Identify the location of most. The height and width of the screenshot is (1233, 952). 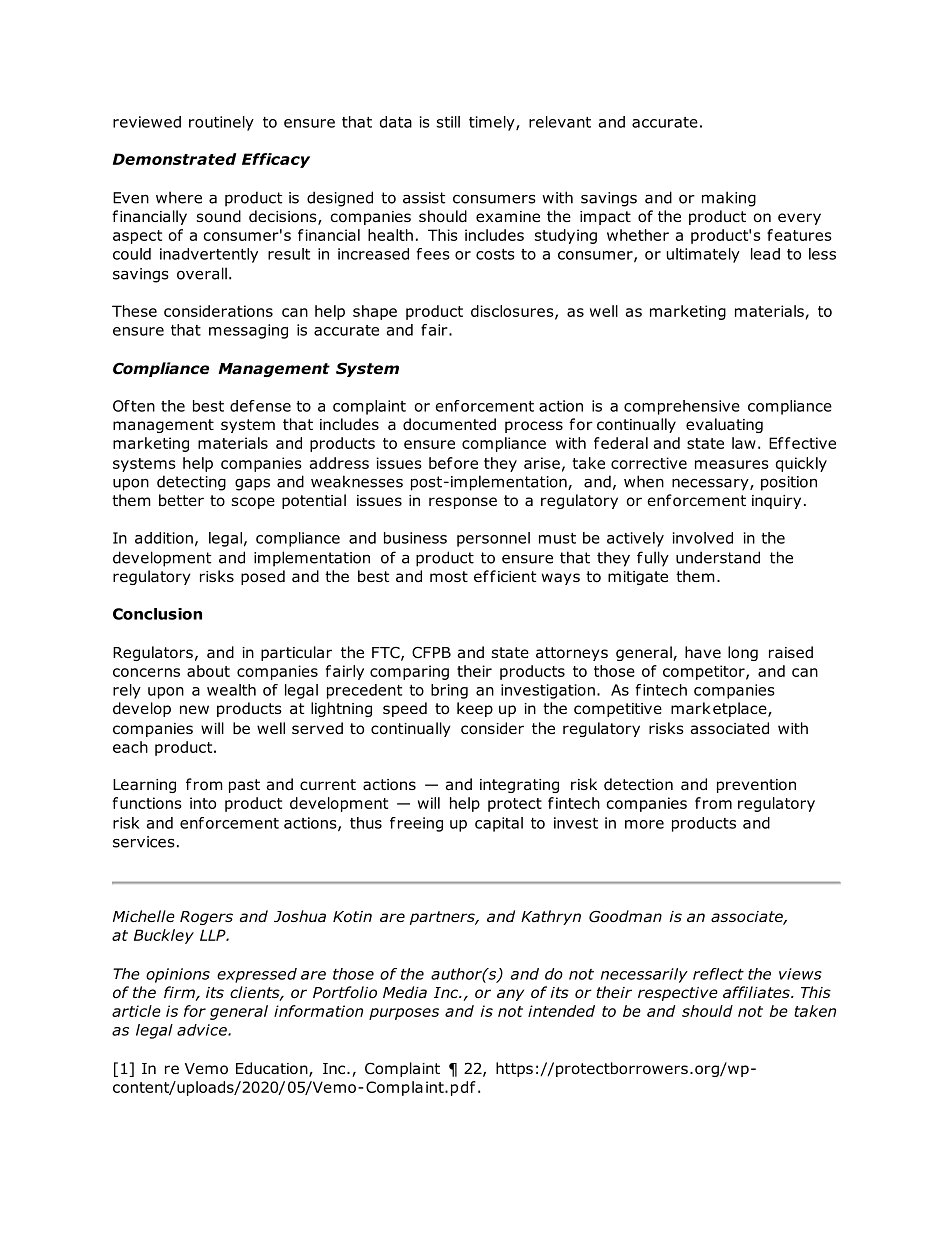
(449, 577).
